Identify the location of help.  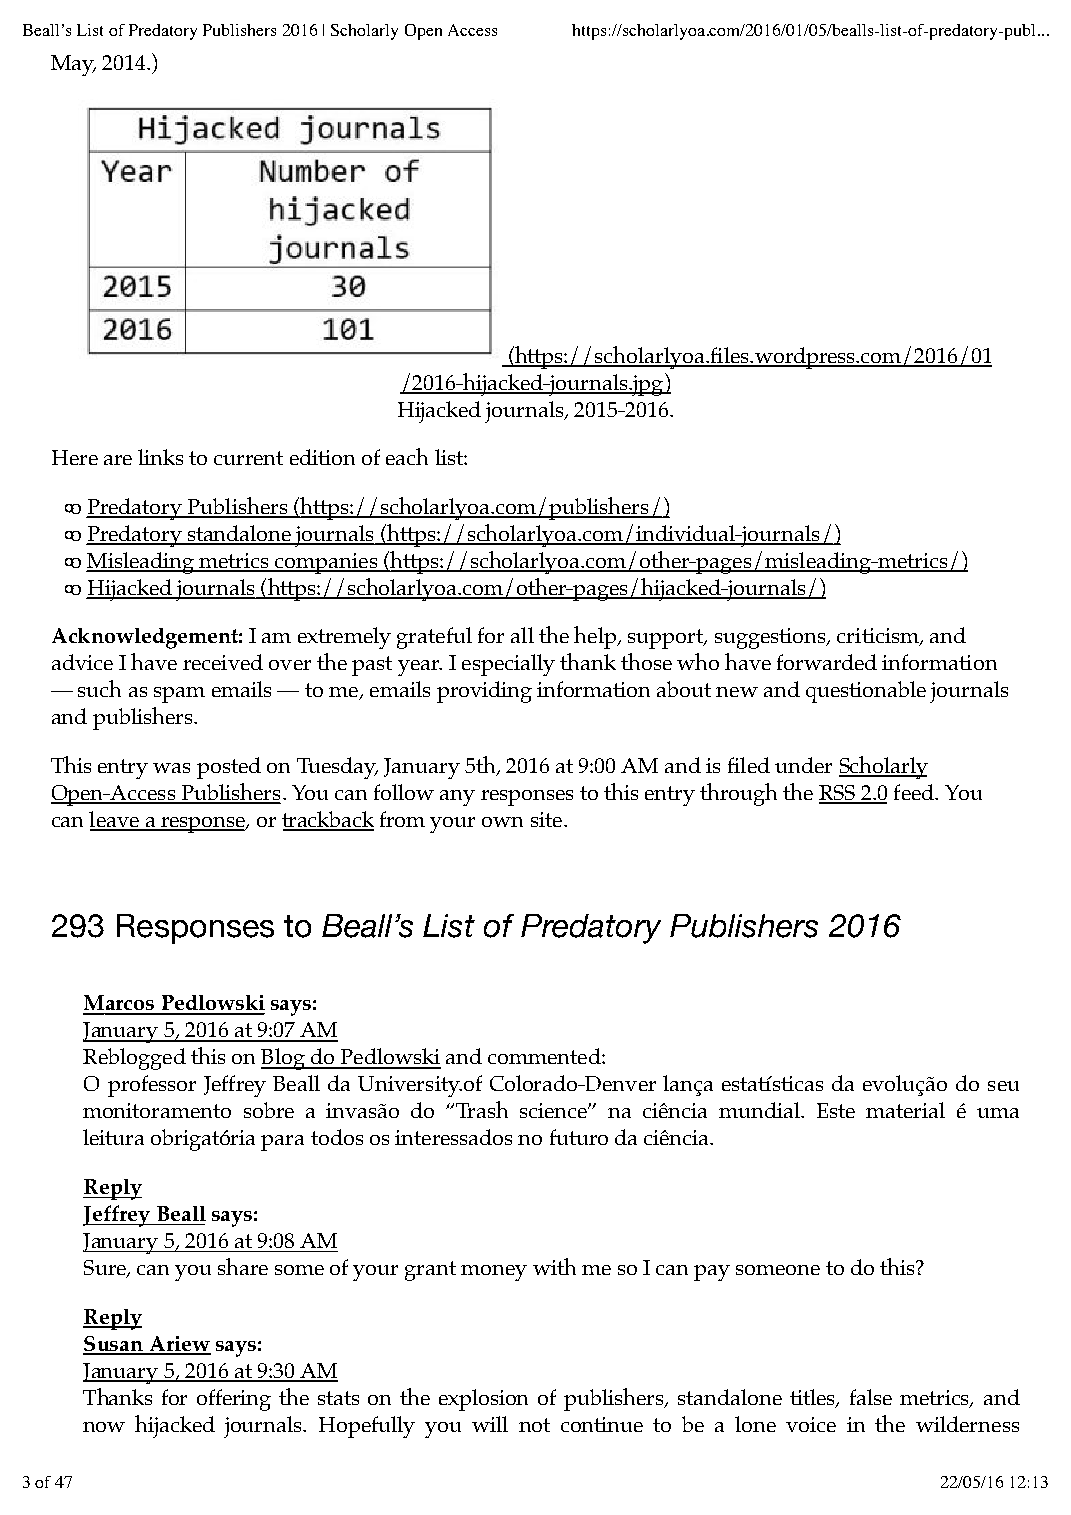
(596, 637).
